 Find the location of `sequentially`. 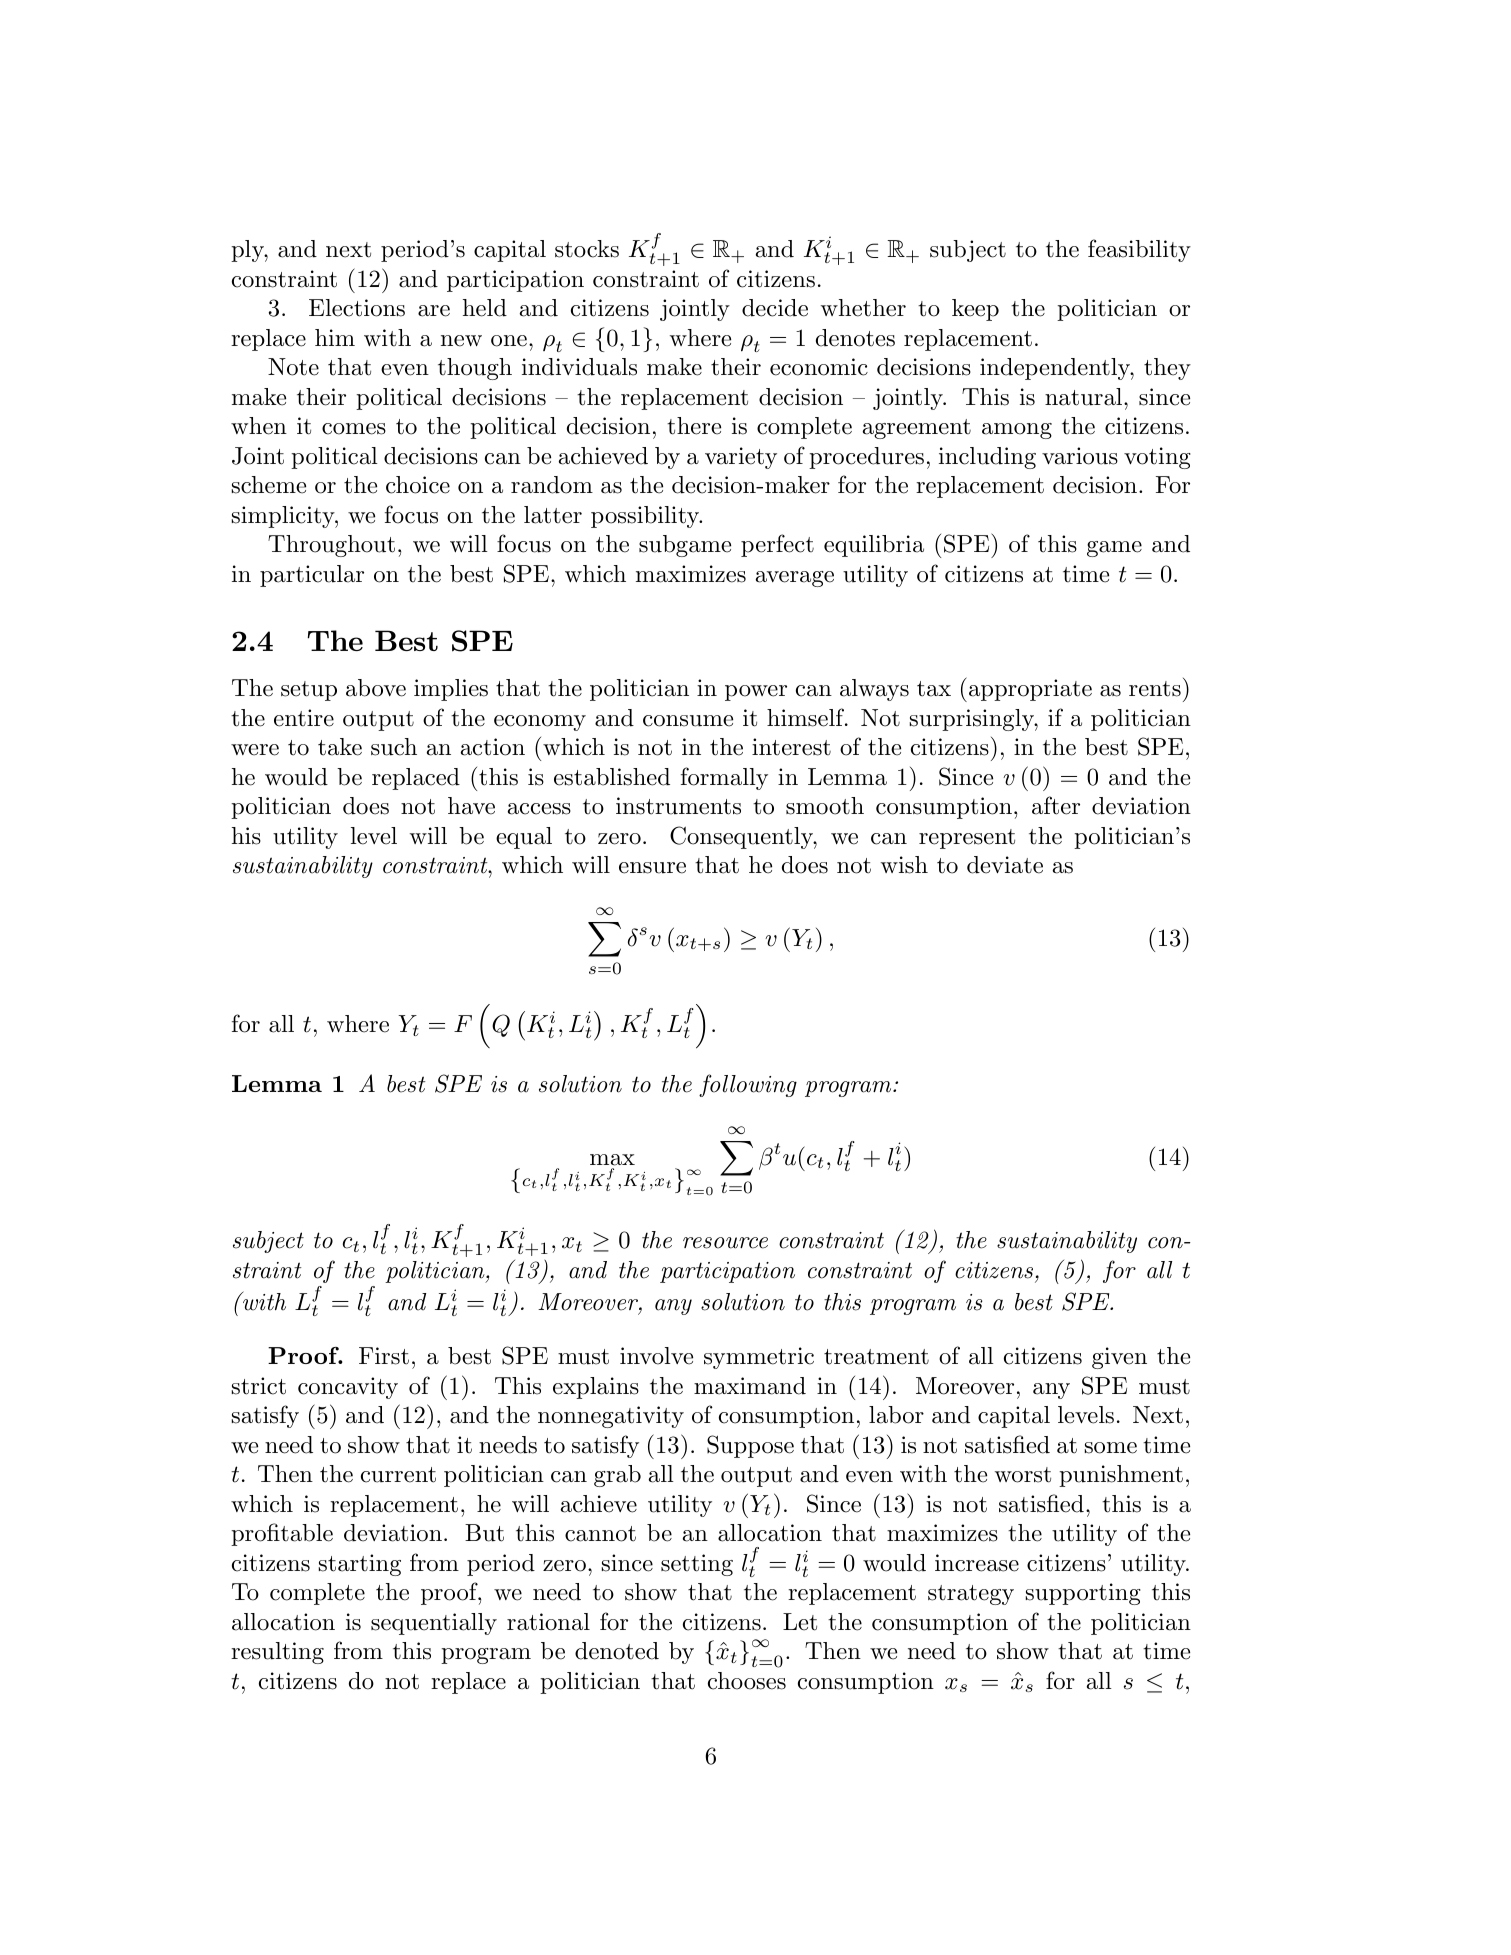

sequentially is located at coordinates (434, 1624).
